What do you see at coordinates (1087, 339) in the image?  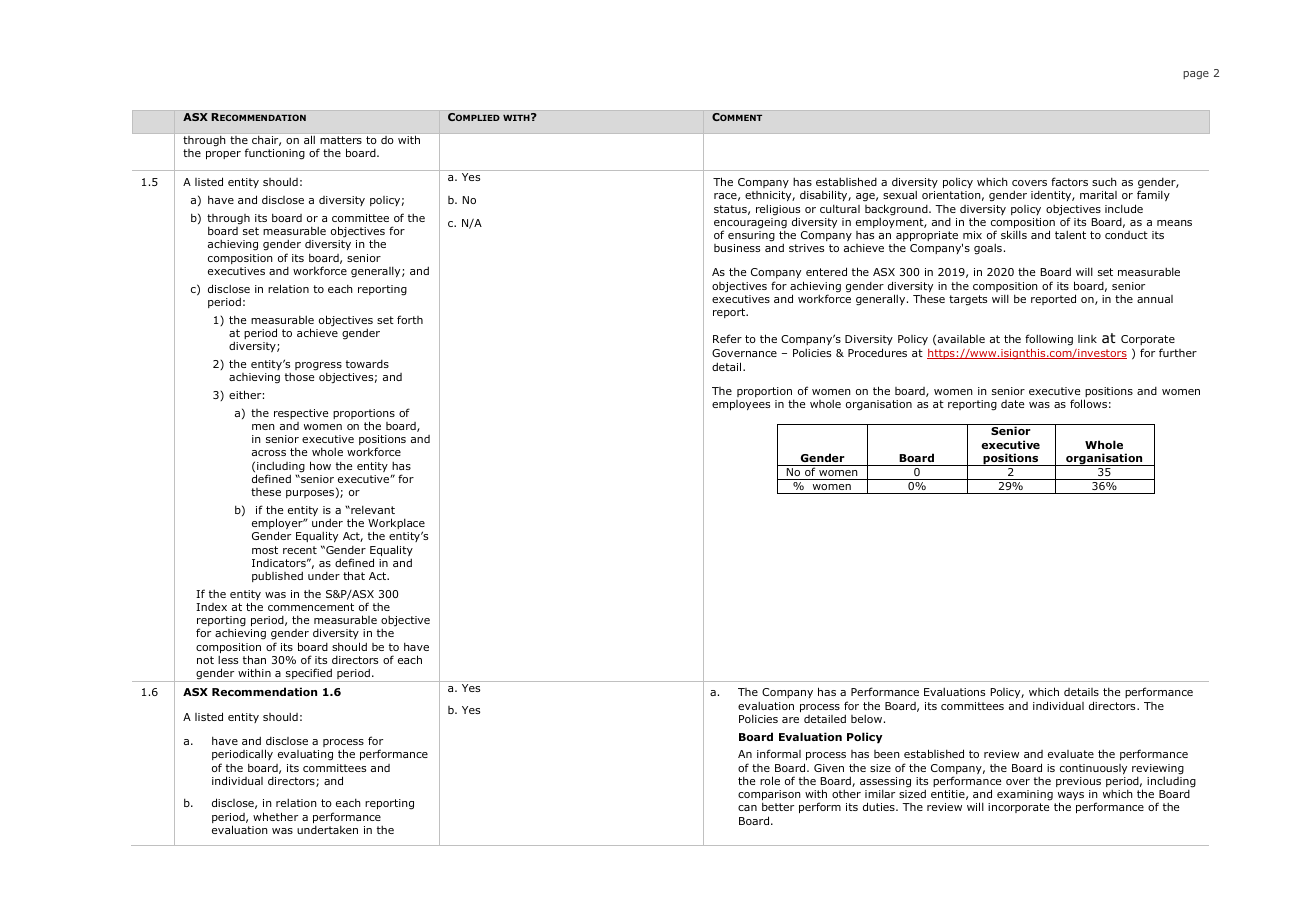 I see `link` at bounding box center [1087, 339].
